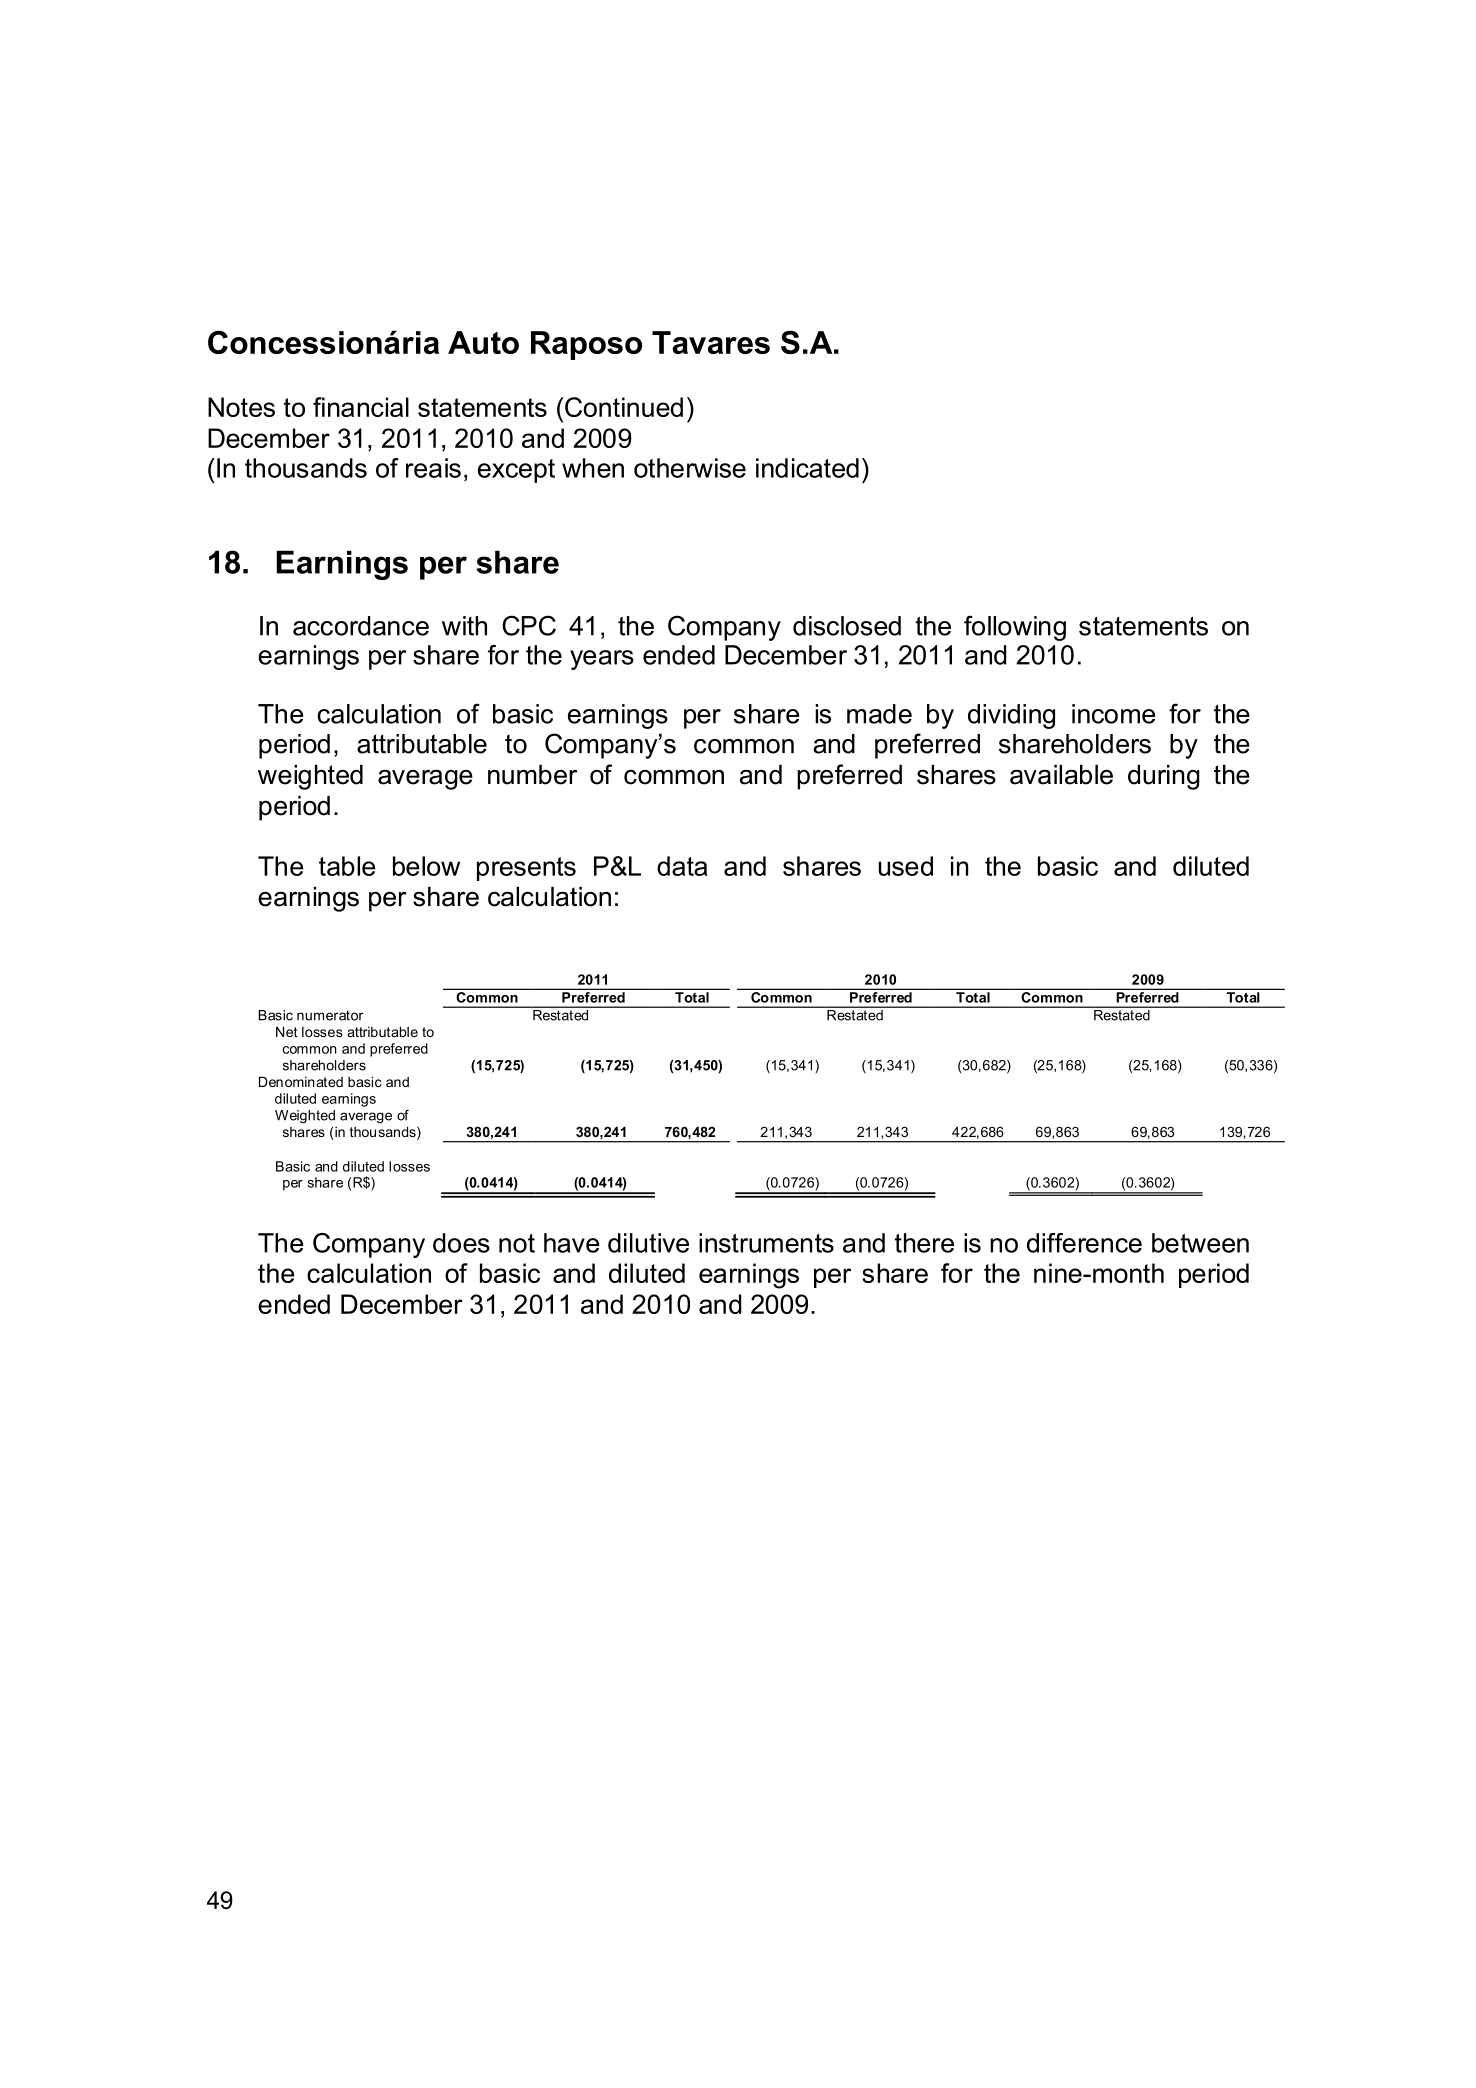 Image resolution: width=1476 pixels, height=2088 pixels. Describe the element at coordinates (807, 468) in the document. I see `indicated` at that location.
